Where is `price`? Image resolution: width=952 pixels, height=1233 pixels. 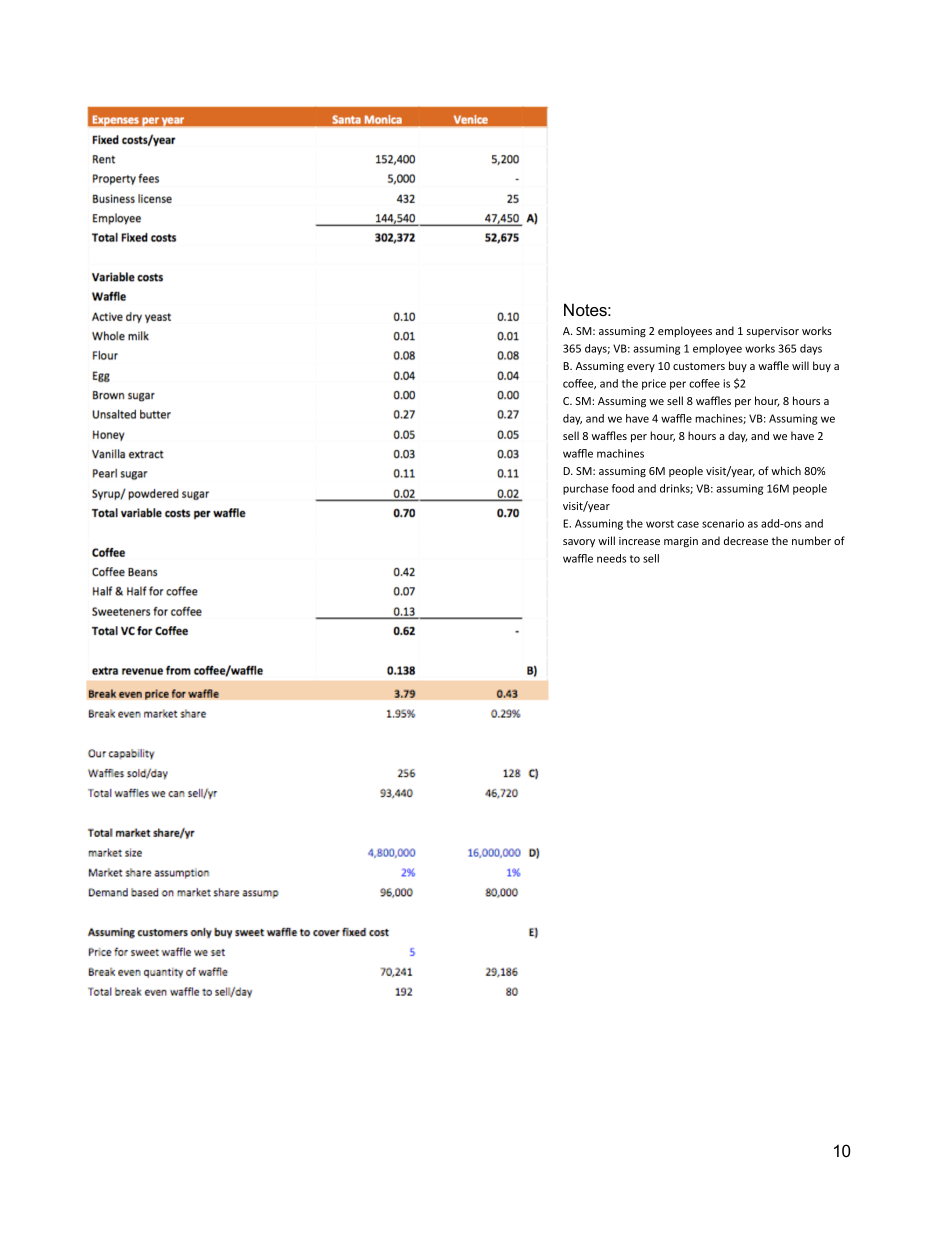
price is located at coordinates (654, 384).
